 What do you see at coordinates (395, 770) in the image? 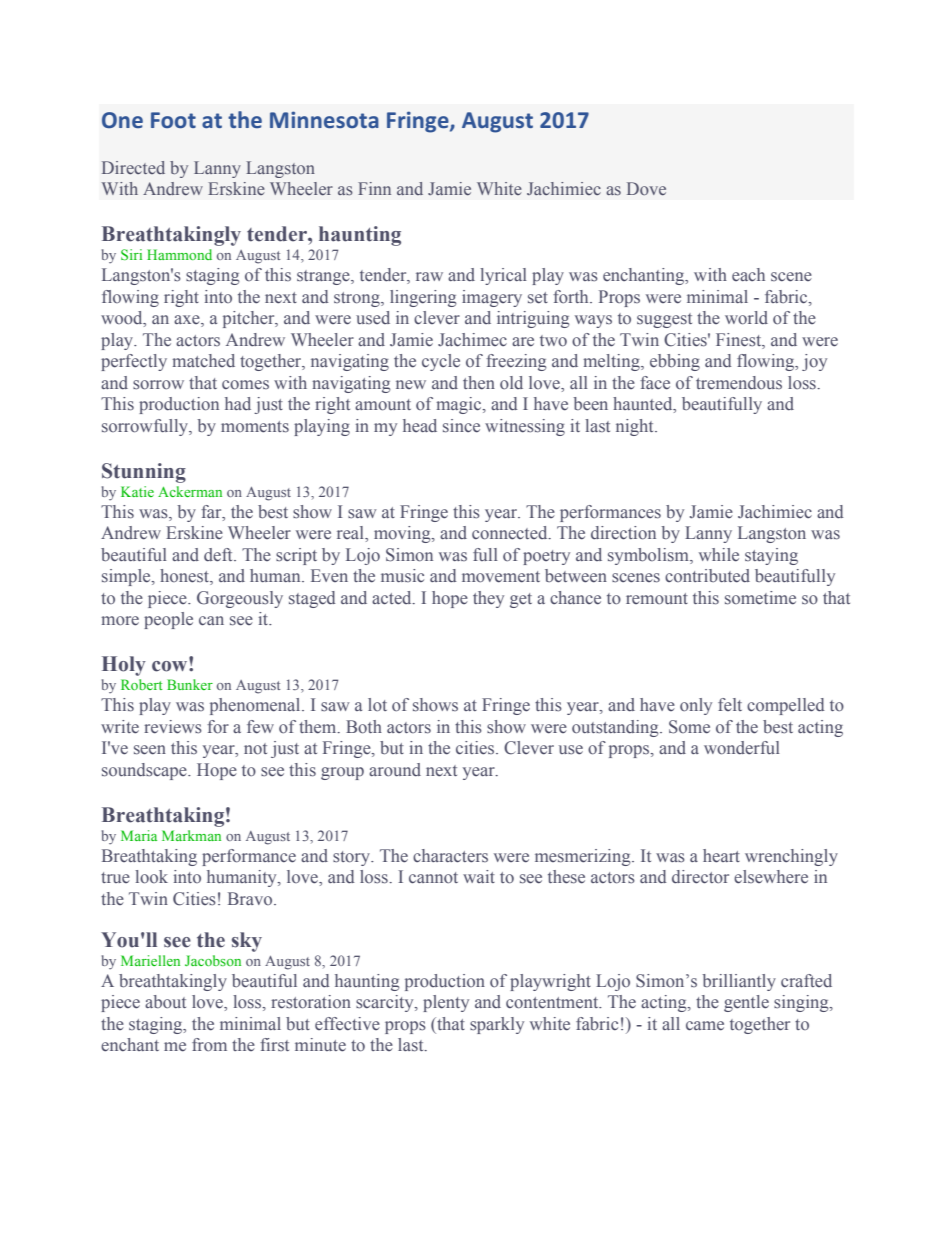
I see `around` at bounding box center [395, 770].
